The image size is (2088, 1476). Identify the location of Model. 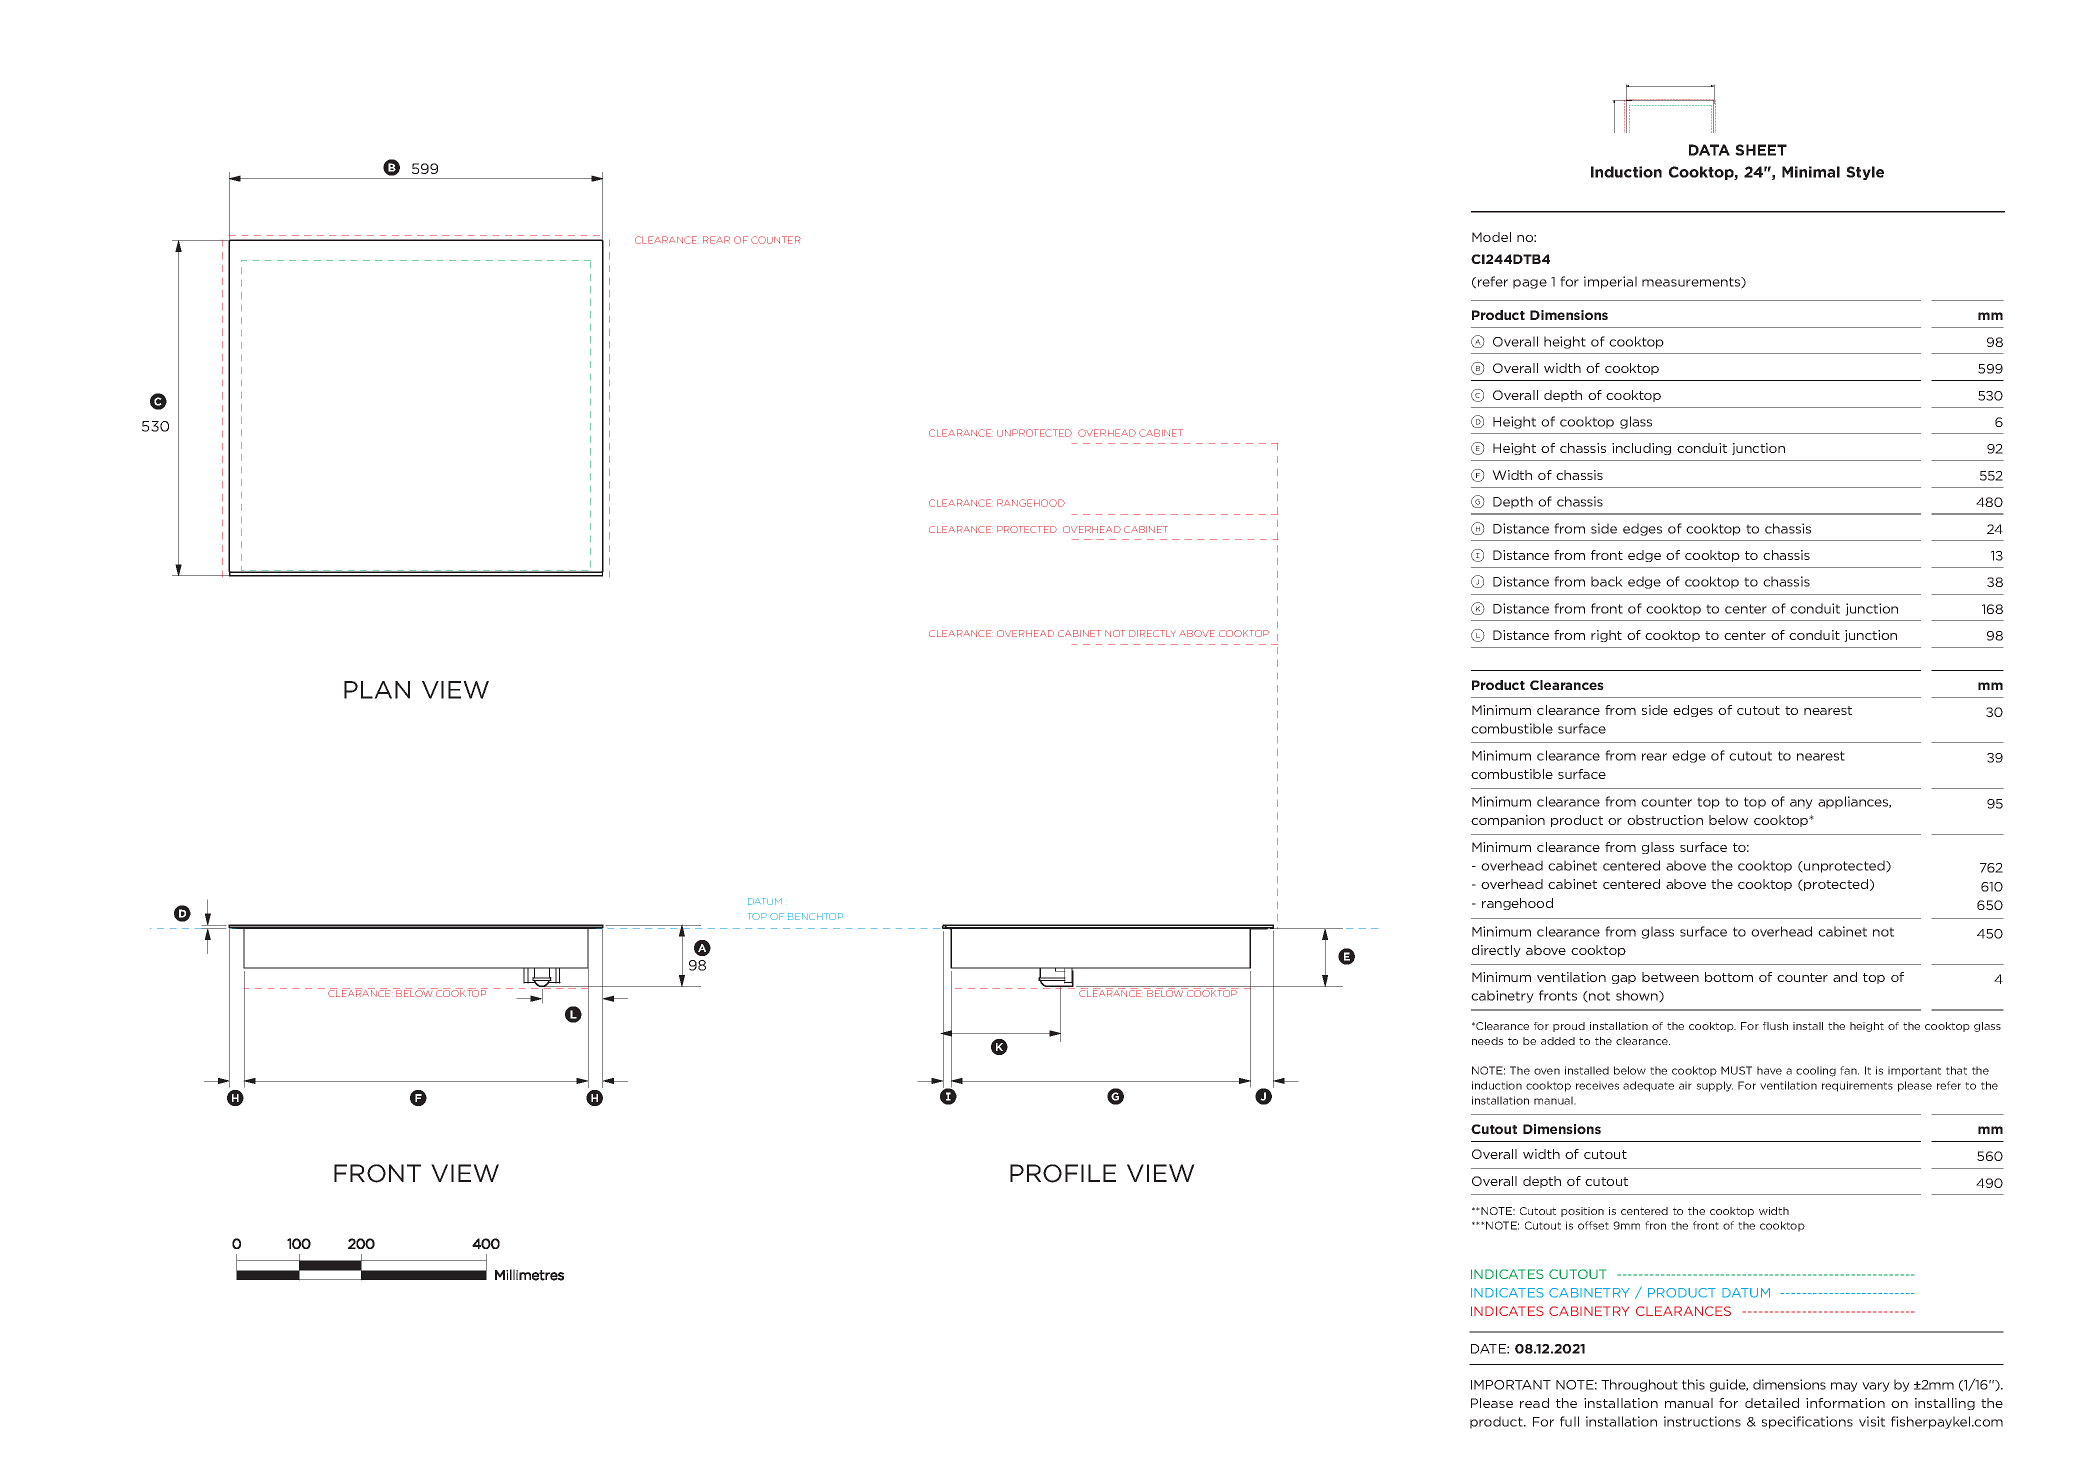
(1491, 237).
